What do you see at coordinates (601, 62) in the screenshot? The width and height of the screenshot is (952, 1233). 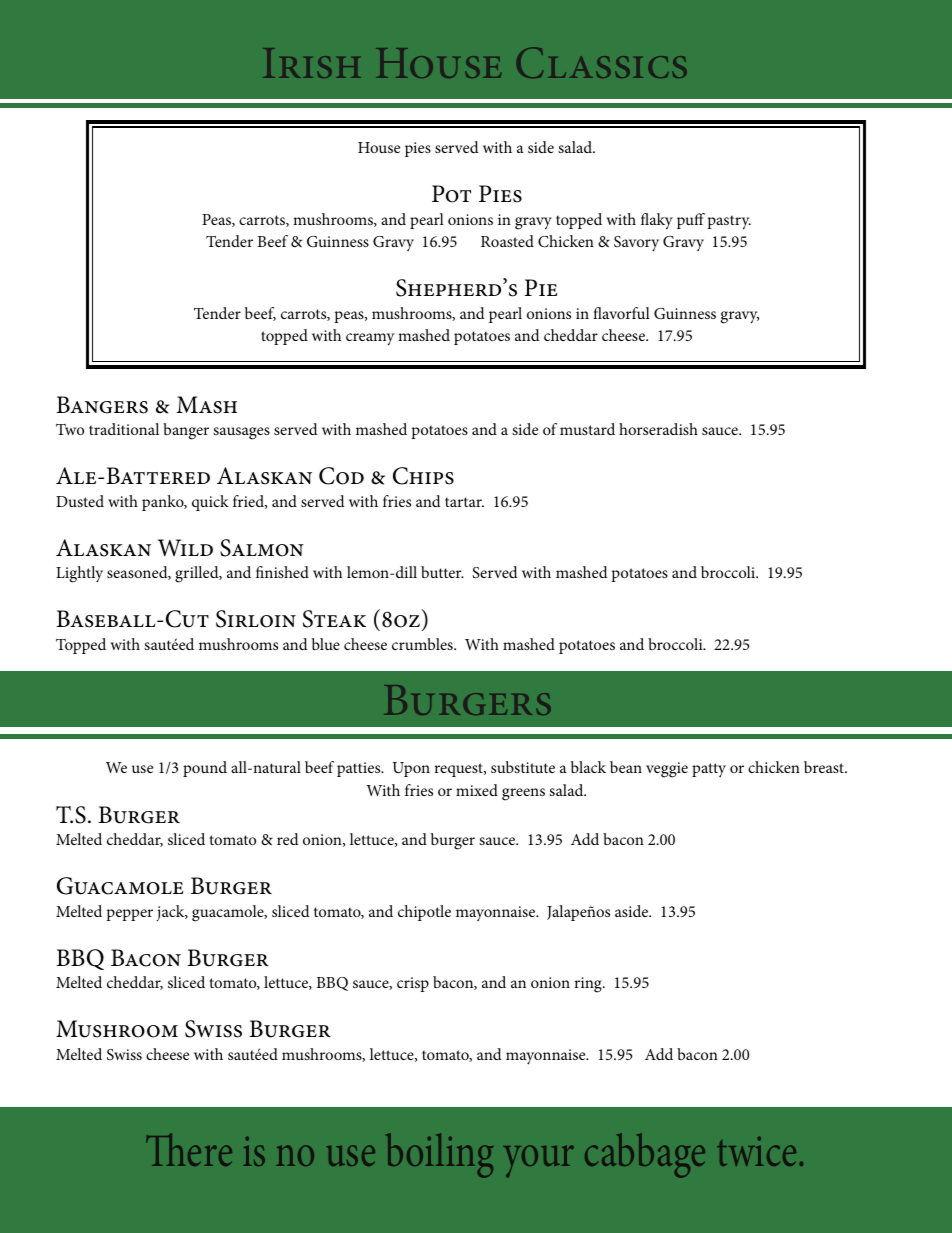 I see `Classics` at bounding box center [601, 62].
